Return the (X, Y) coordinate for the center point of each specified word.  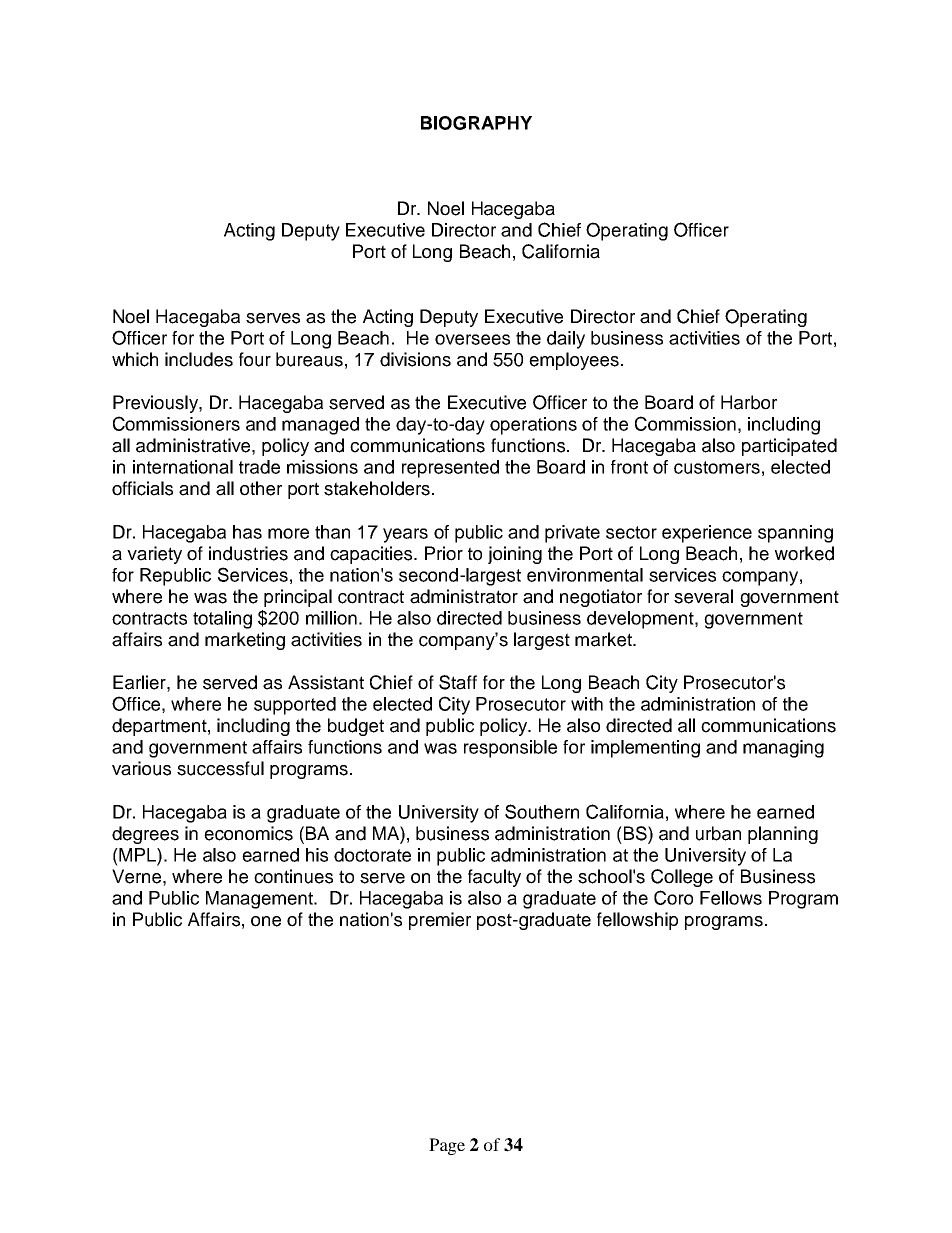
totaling (222, 620)
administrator (464, 596)
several (703, 596)
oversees (472, 339)
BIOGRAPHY (476, 123)
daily (566, 340)
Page (447, 1146)
